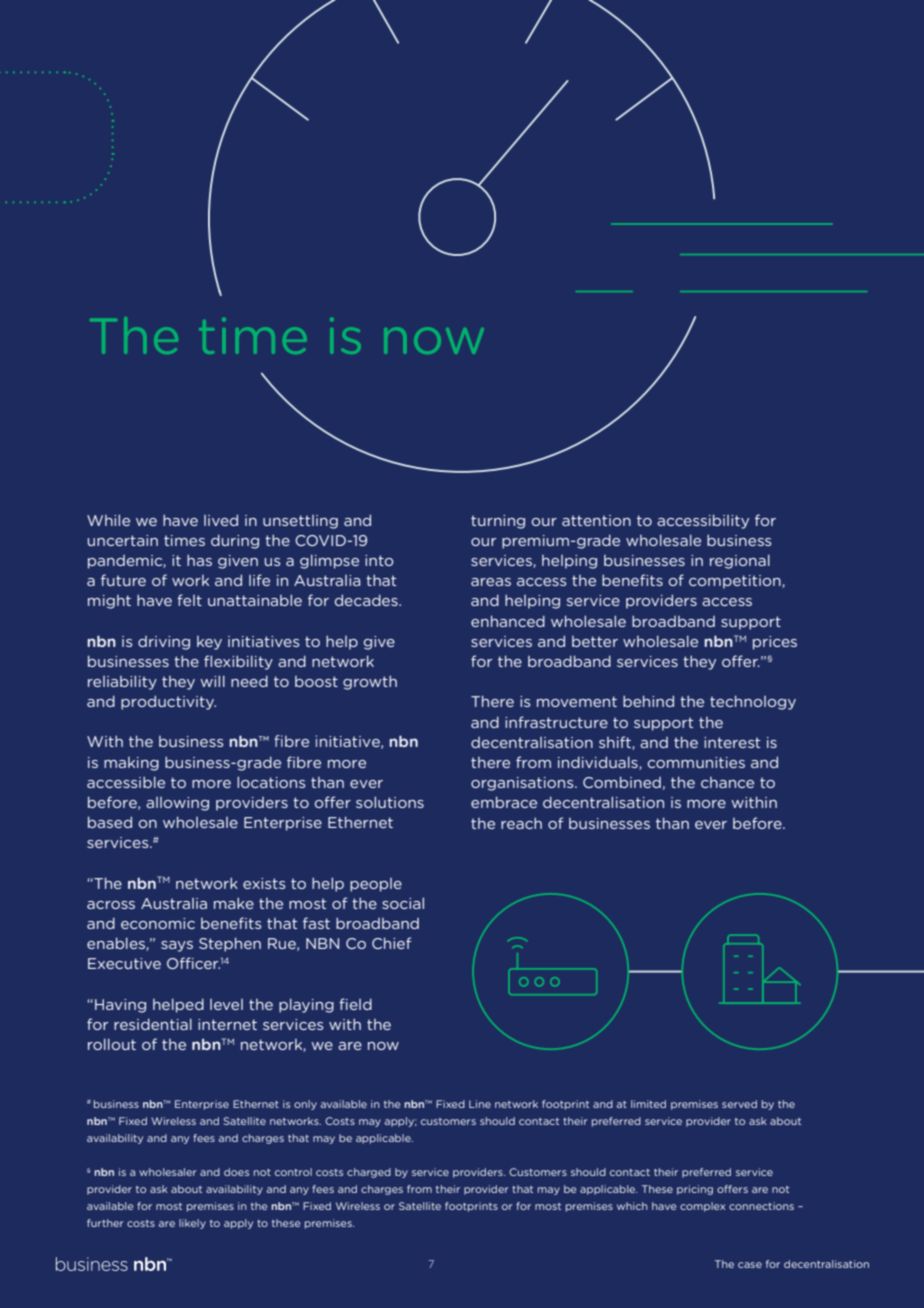 The height and width of the page is (1308, 924). What do you see at coordinates (355, 1004) in the page?
I see `field` at bounding box center [355, 1004].
